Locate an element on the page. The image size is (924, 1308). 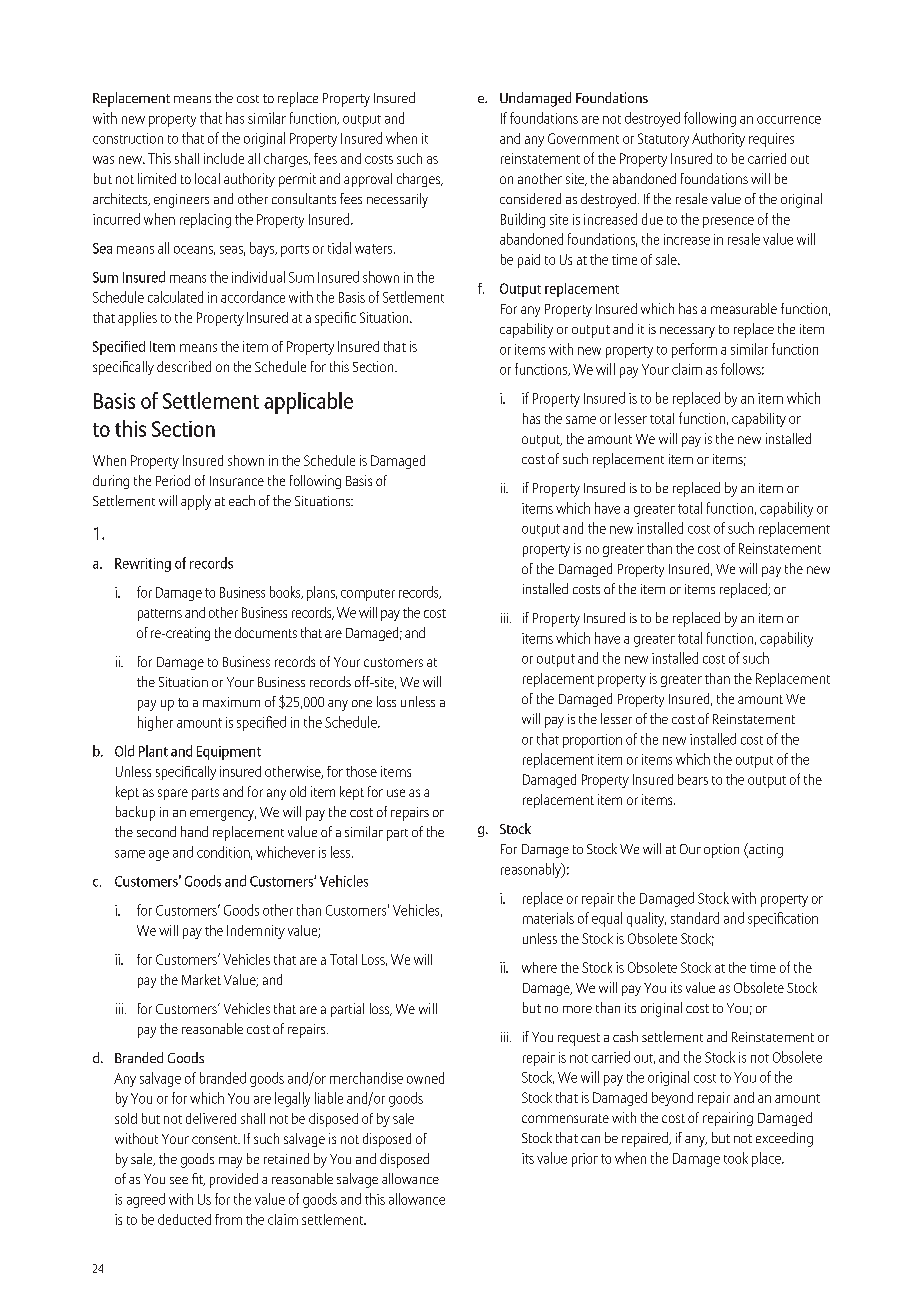
second is located at coordinates (156, 831).
